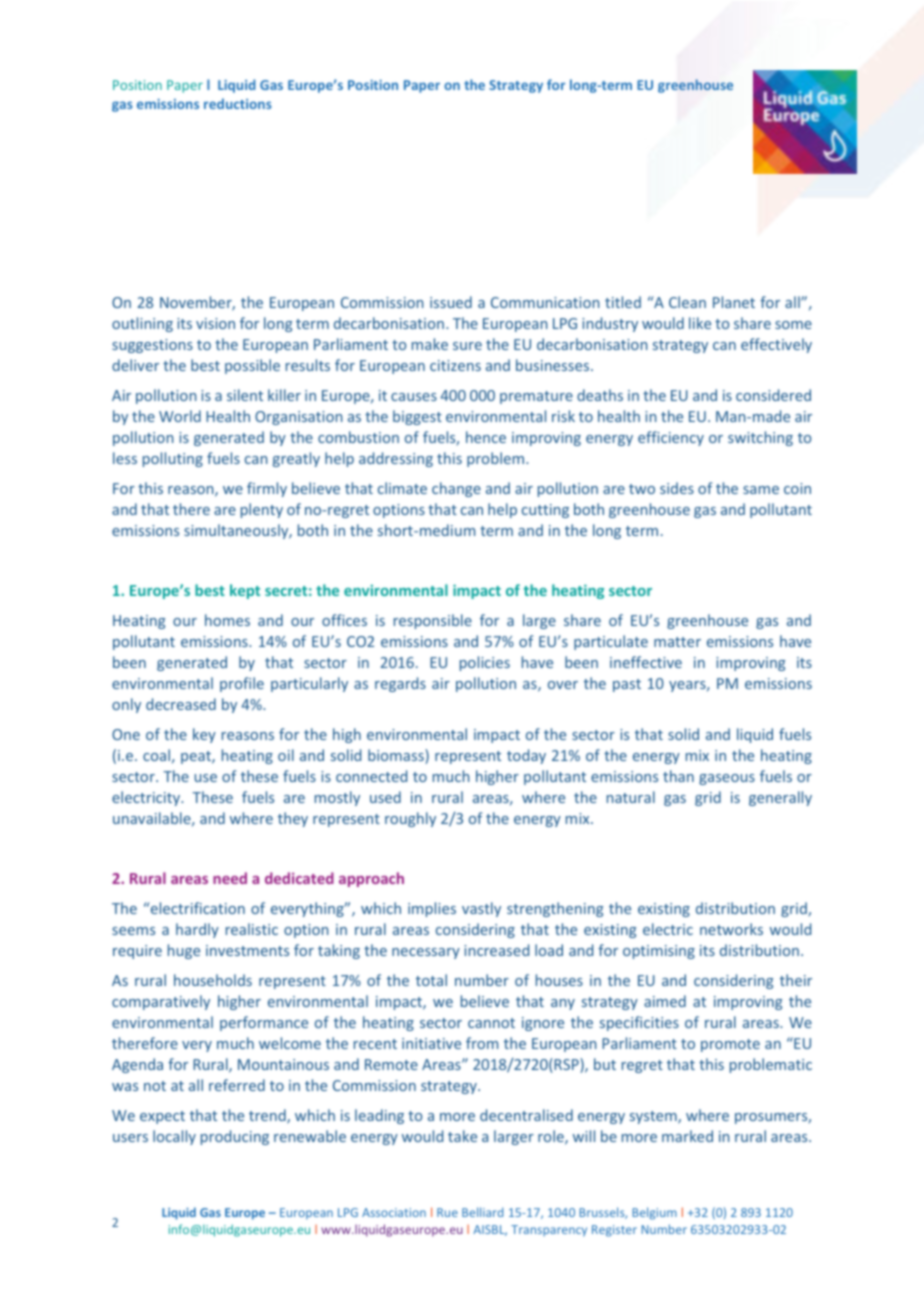  What do you see at coordinates (451, 302) in the document?
I see `issued` at bounding box center [451, 302].
